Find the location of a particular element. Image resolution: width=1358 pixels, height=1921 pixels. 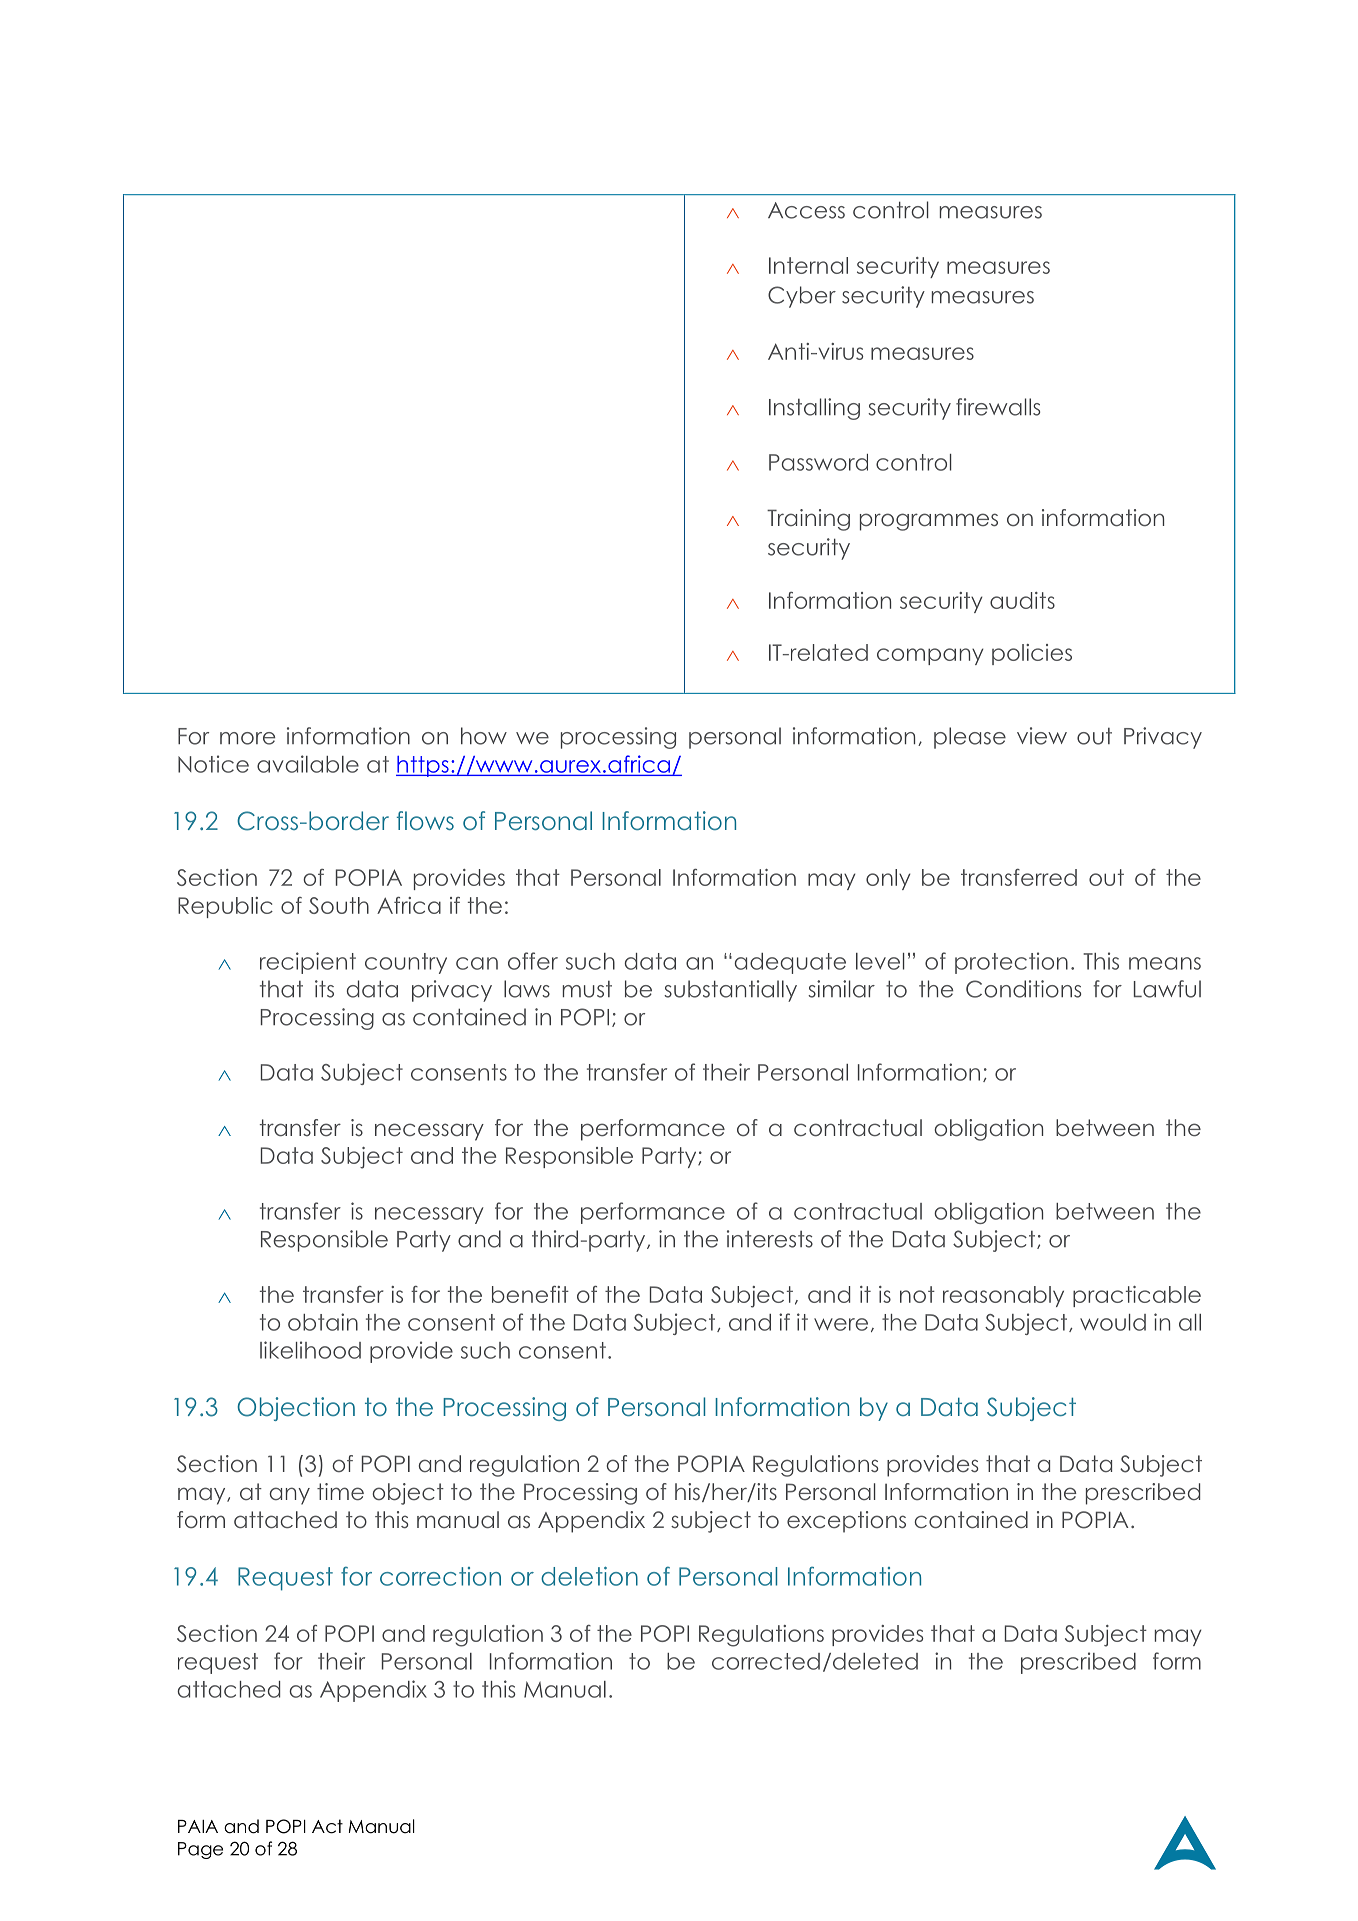

policies is located at coordinates (1032, 654).
